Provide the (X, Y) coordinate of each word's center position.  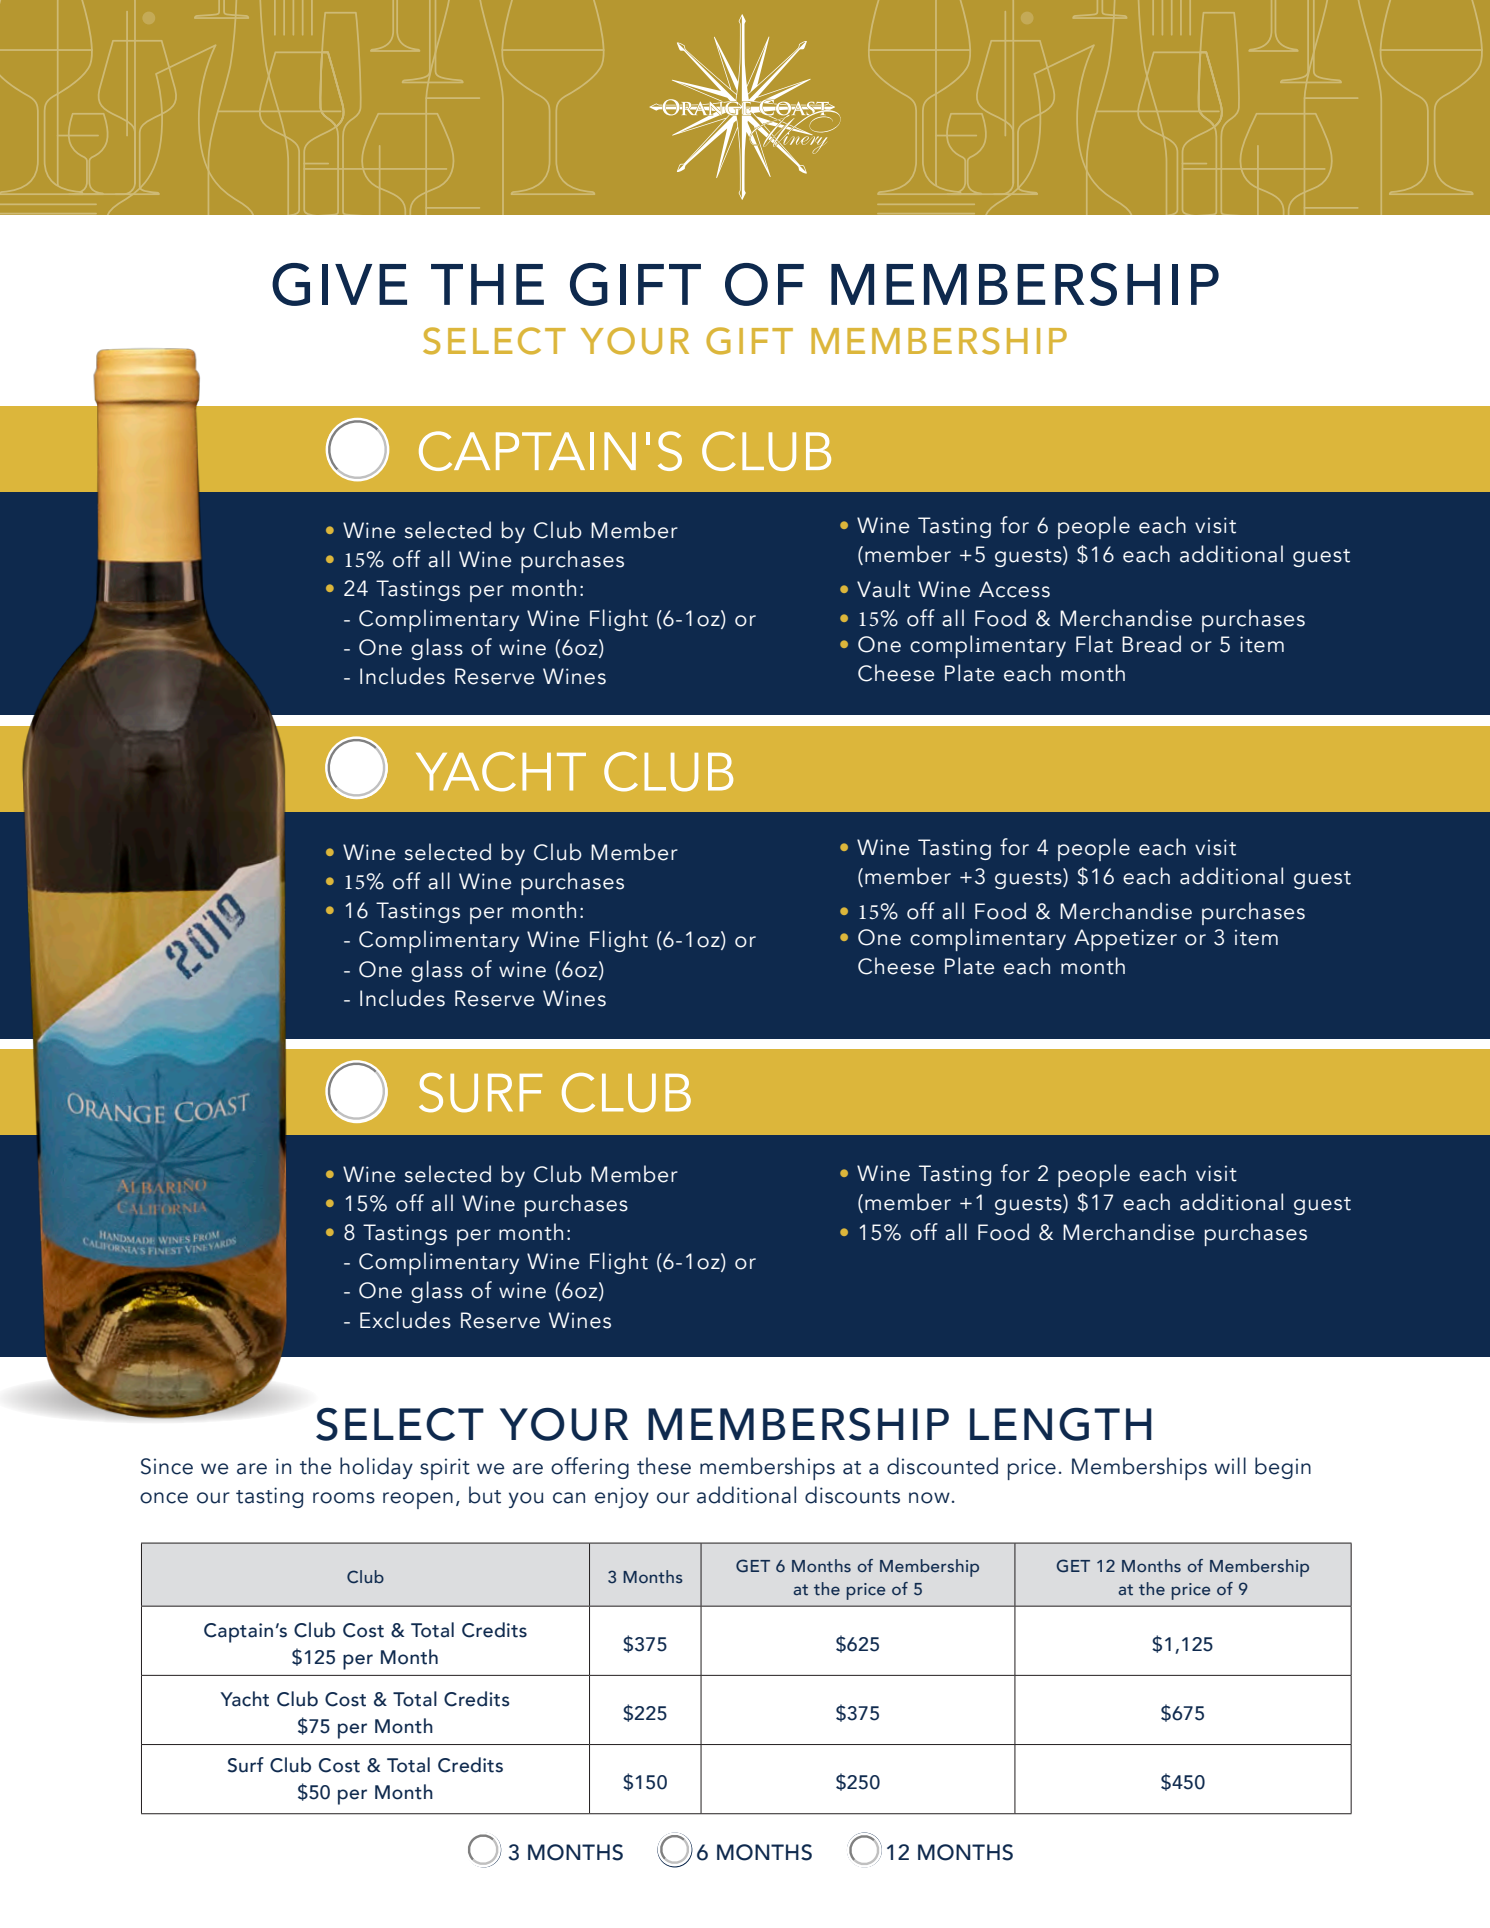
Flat (1094, 644)
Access (1014, 589)
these (664, 1466)
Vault (883, 589)
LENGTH (1061, 1424)
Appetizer (1125, 940)
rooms (344, 1498)
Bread (1151, 644)
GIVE (339, 284)
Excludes (405, 1320)
